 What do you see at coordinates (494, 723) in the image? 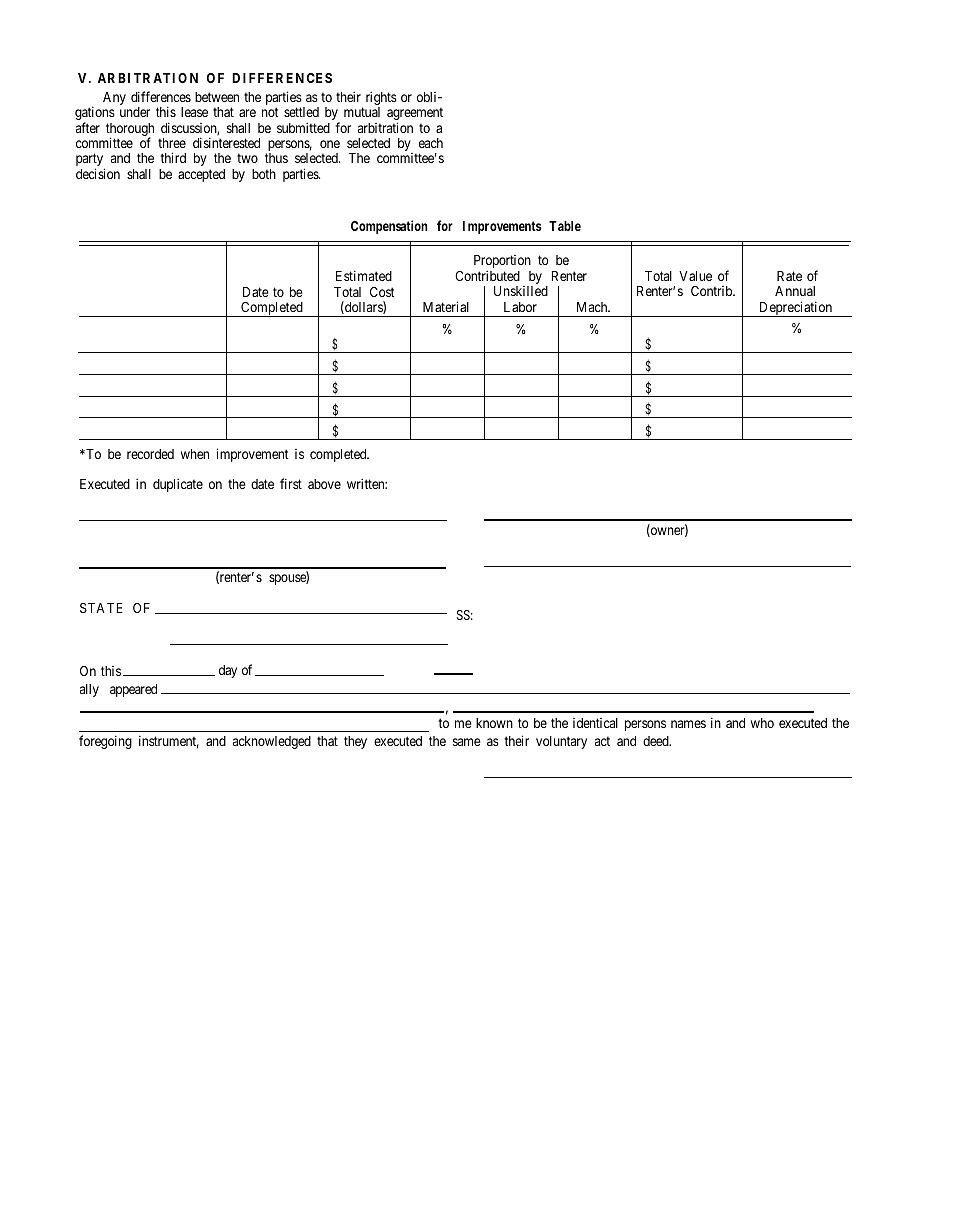
I see `known` at bounding box center [494, 723].
